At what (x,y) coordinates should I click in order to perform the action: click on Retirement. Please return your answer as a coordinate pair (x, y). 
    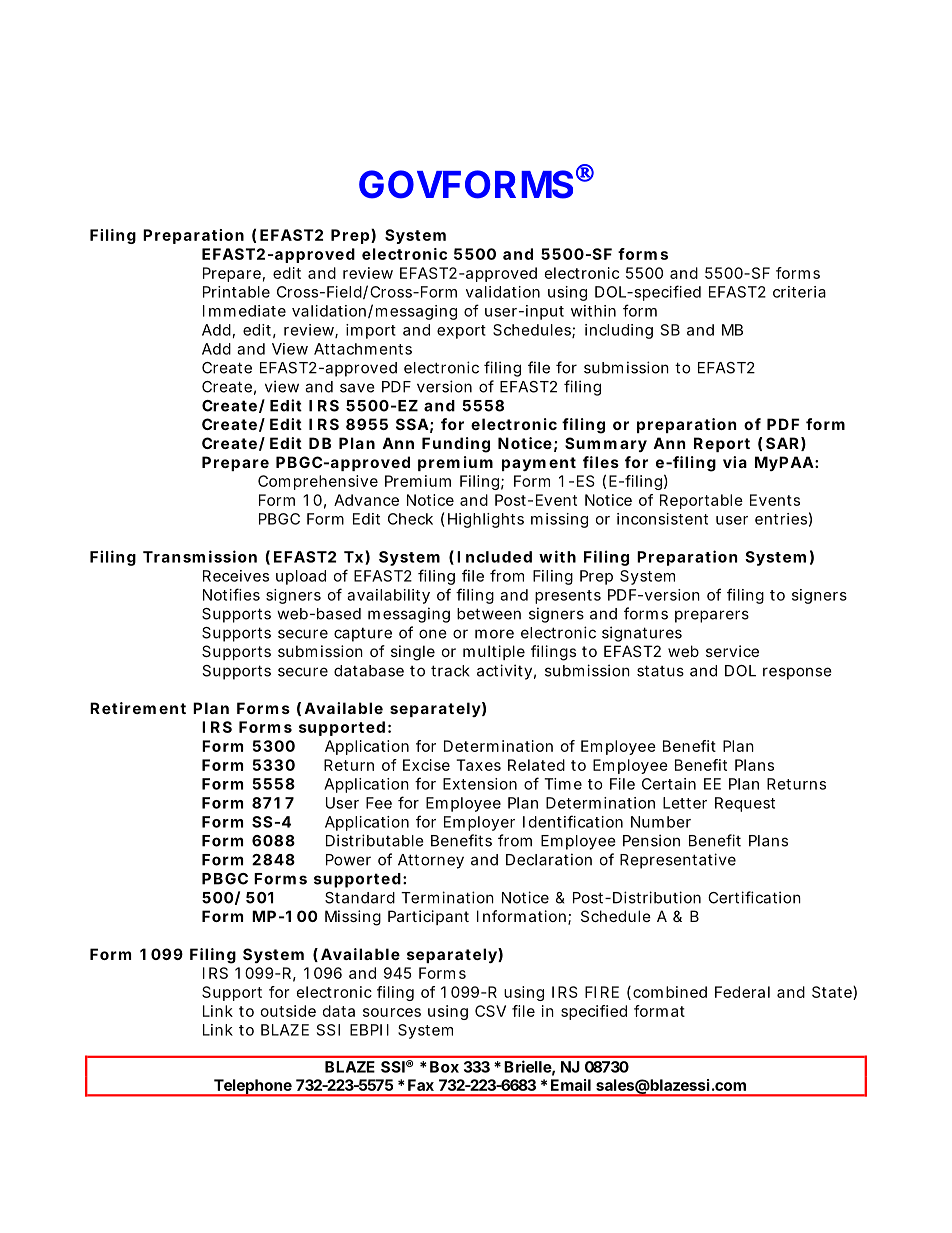
    Looking at the image, I should click on (138, 708).
